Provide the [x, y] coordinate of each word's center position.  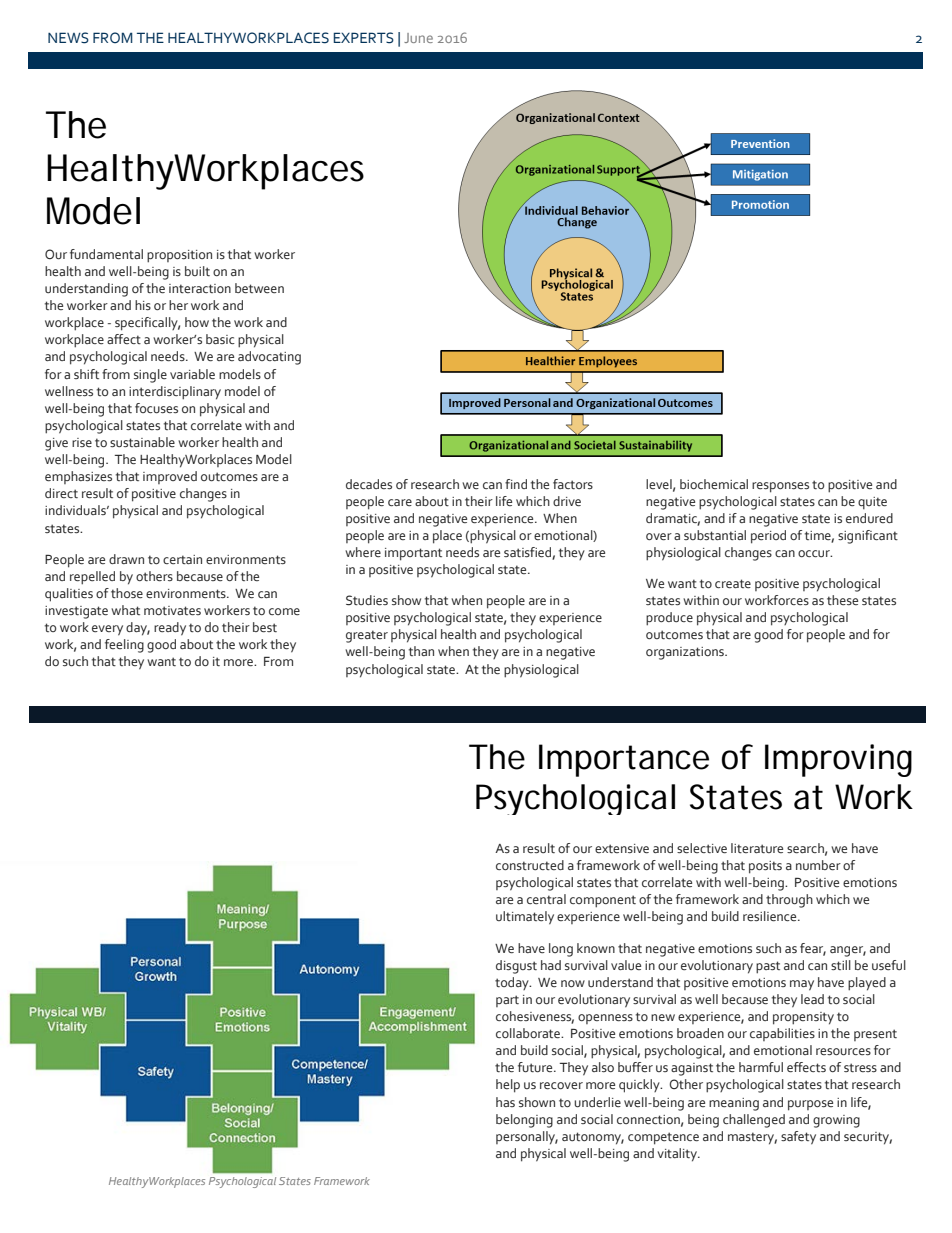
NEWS [68, 38]
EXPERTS [363, 38]
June [418, 38]
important [413, 554]
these [842, 600]
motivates [172, 611]
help [508, 1086]
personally [527, 1138]
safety [798, 1138]
